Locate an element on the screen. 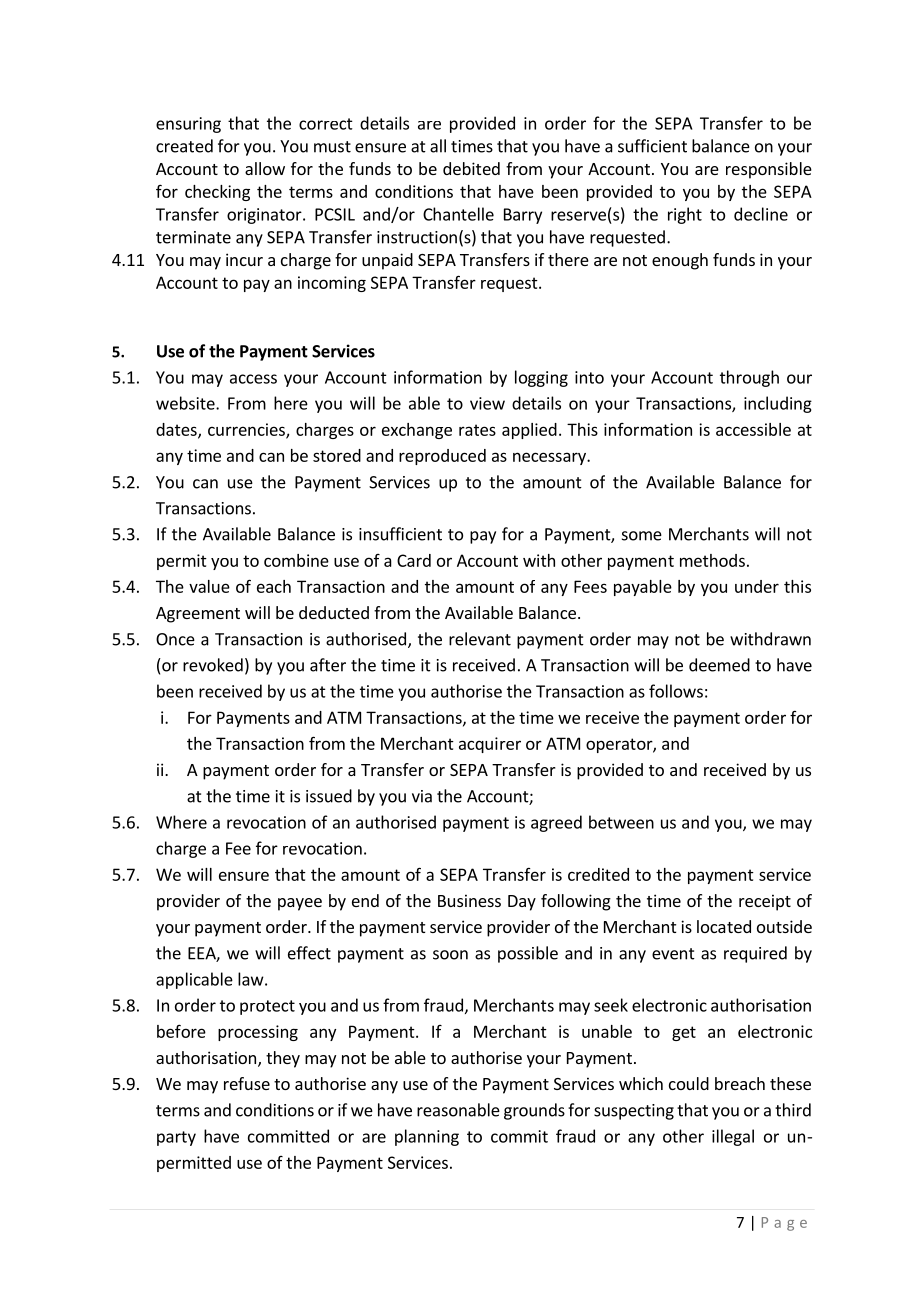 Image resolution: width=924 pixels, height=1308 pixels. debited is located at coordinates (471, 168).
